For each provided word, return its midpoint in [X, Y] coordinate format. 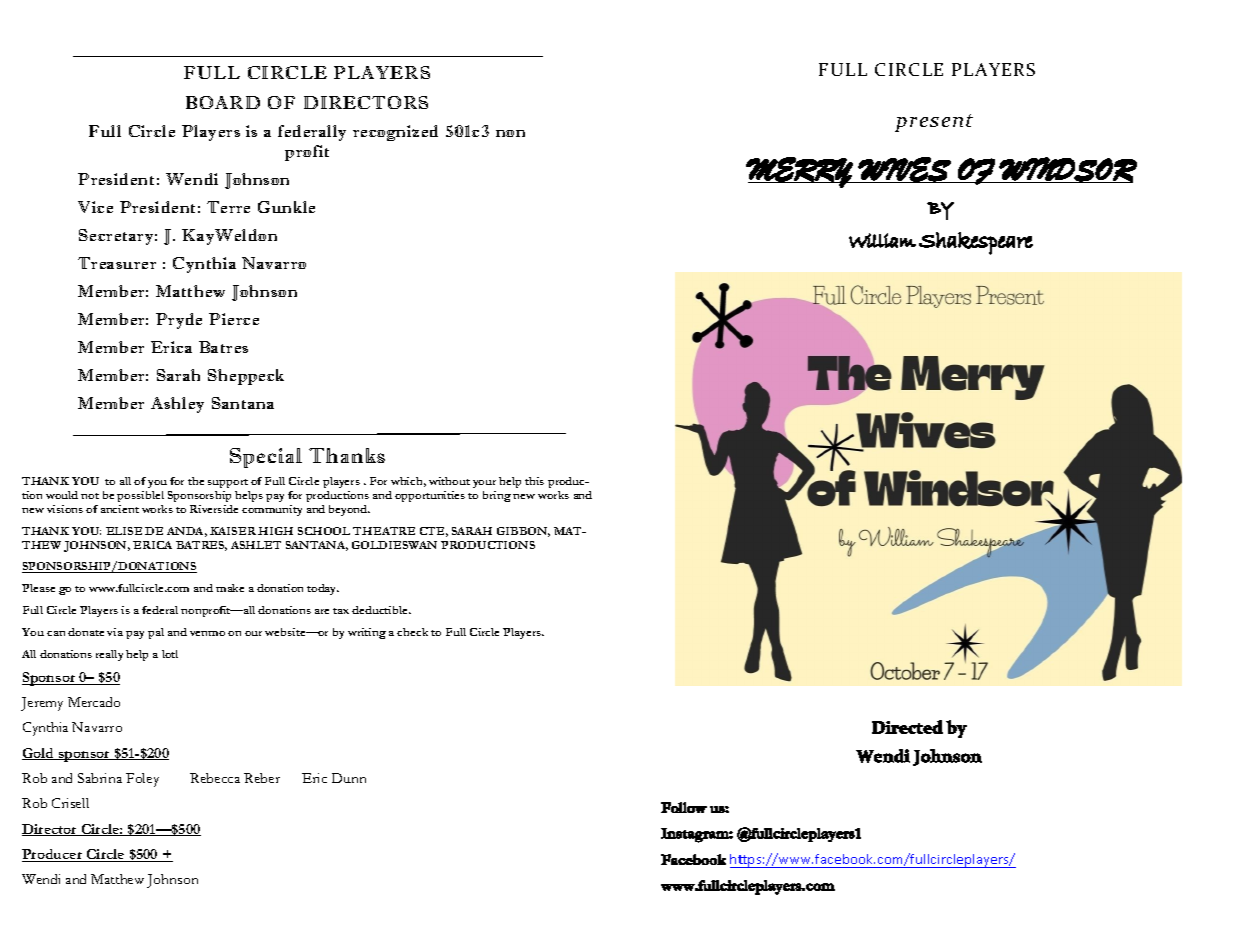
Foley [142, 780]
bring [497, 496]
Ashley [177, 405]
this [534, 481]
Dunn [349, 778]
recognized [395, 133]
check [412, 632]
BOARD [223, 102]
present [934, 123]
